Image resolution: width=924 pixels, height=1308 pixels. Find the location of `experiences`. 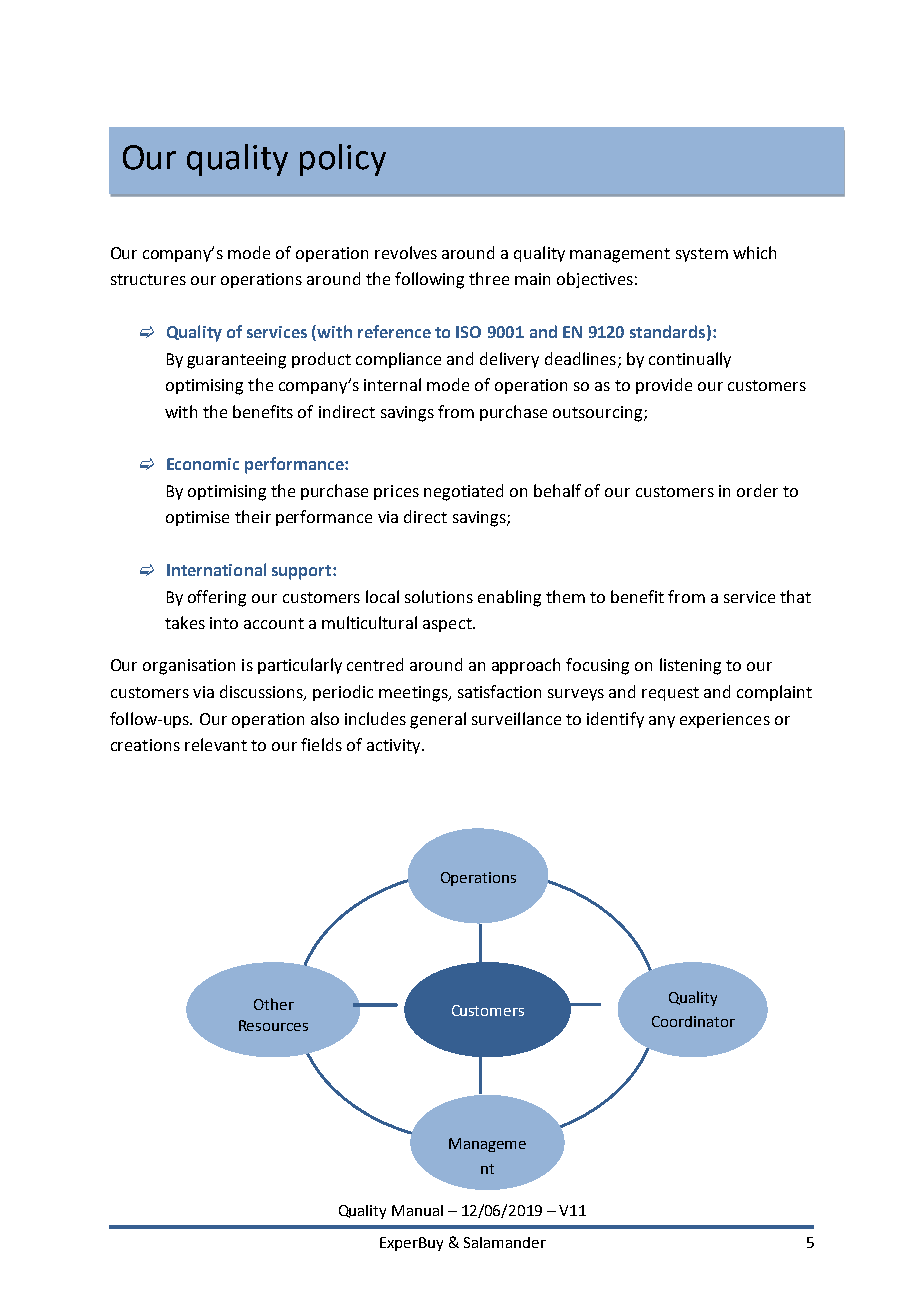

experiences is located at coordinates (725, 720).
